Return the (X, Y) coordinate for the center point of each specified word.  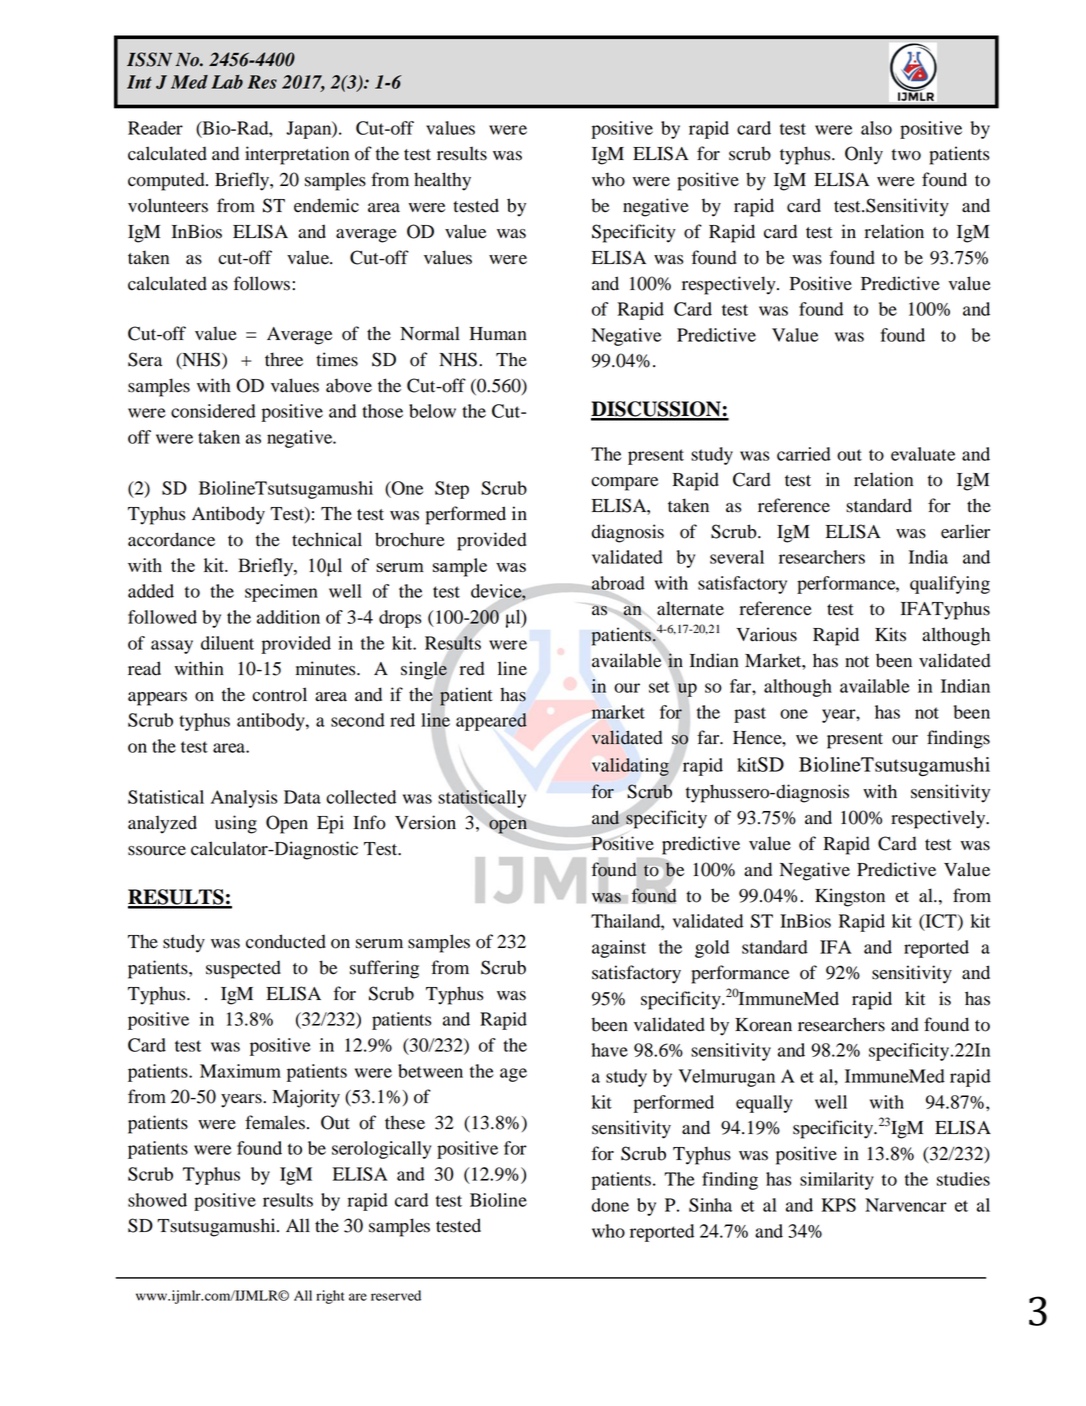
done (610, 1205)
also (876, 128)
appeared (491, 722)
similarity (837, 1181)
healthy (442, 181)
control (279, 694)
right (330, 1297)
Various (766, 634)
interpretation (297, 155)
